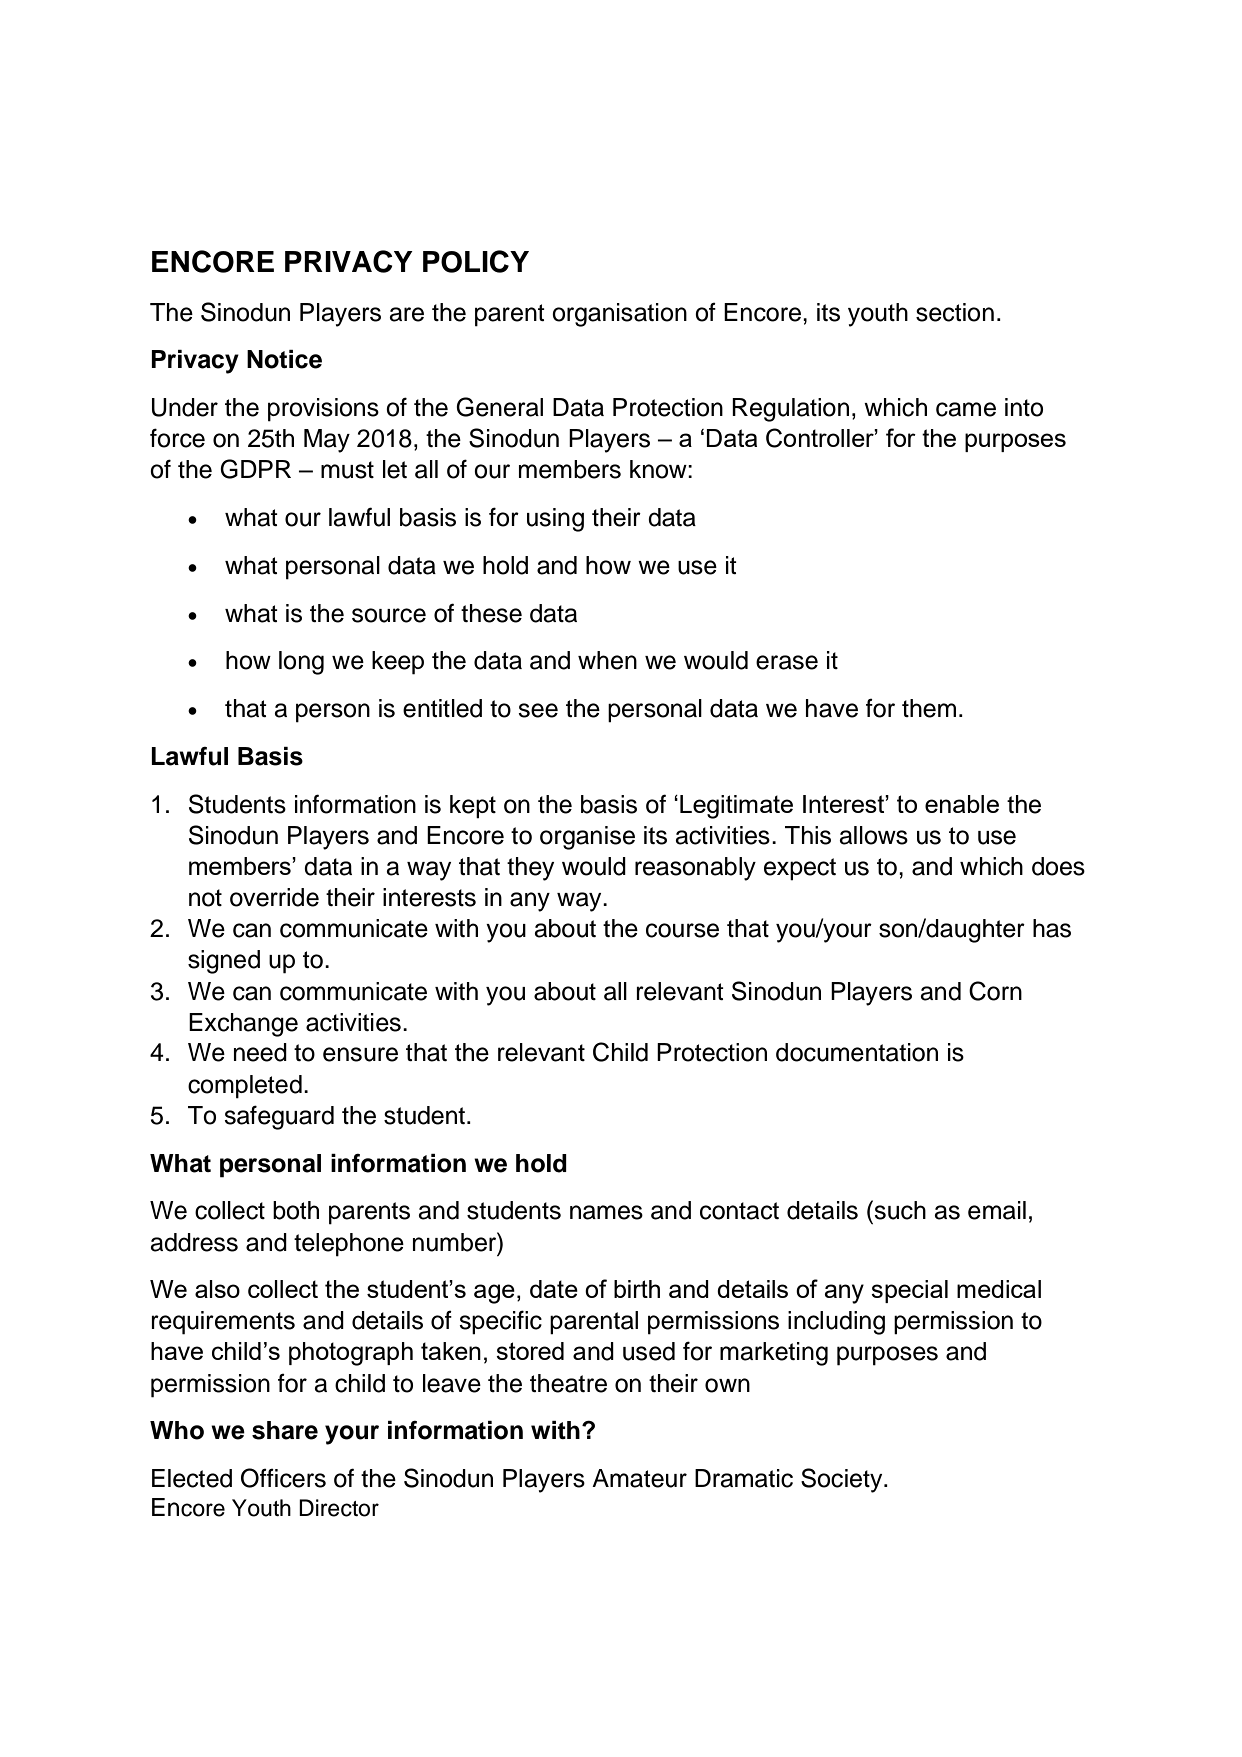 The width and height of the screenshot is (1242, 1757). Describe the element at coordinates (873, 835) in the screenshot. I see `allows` at that location.
